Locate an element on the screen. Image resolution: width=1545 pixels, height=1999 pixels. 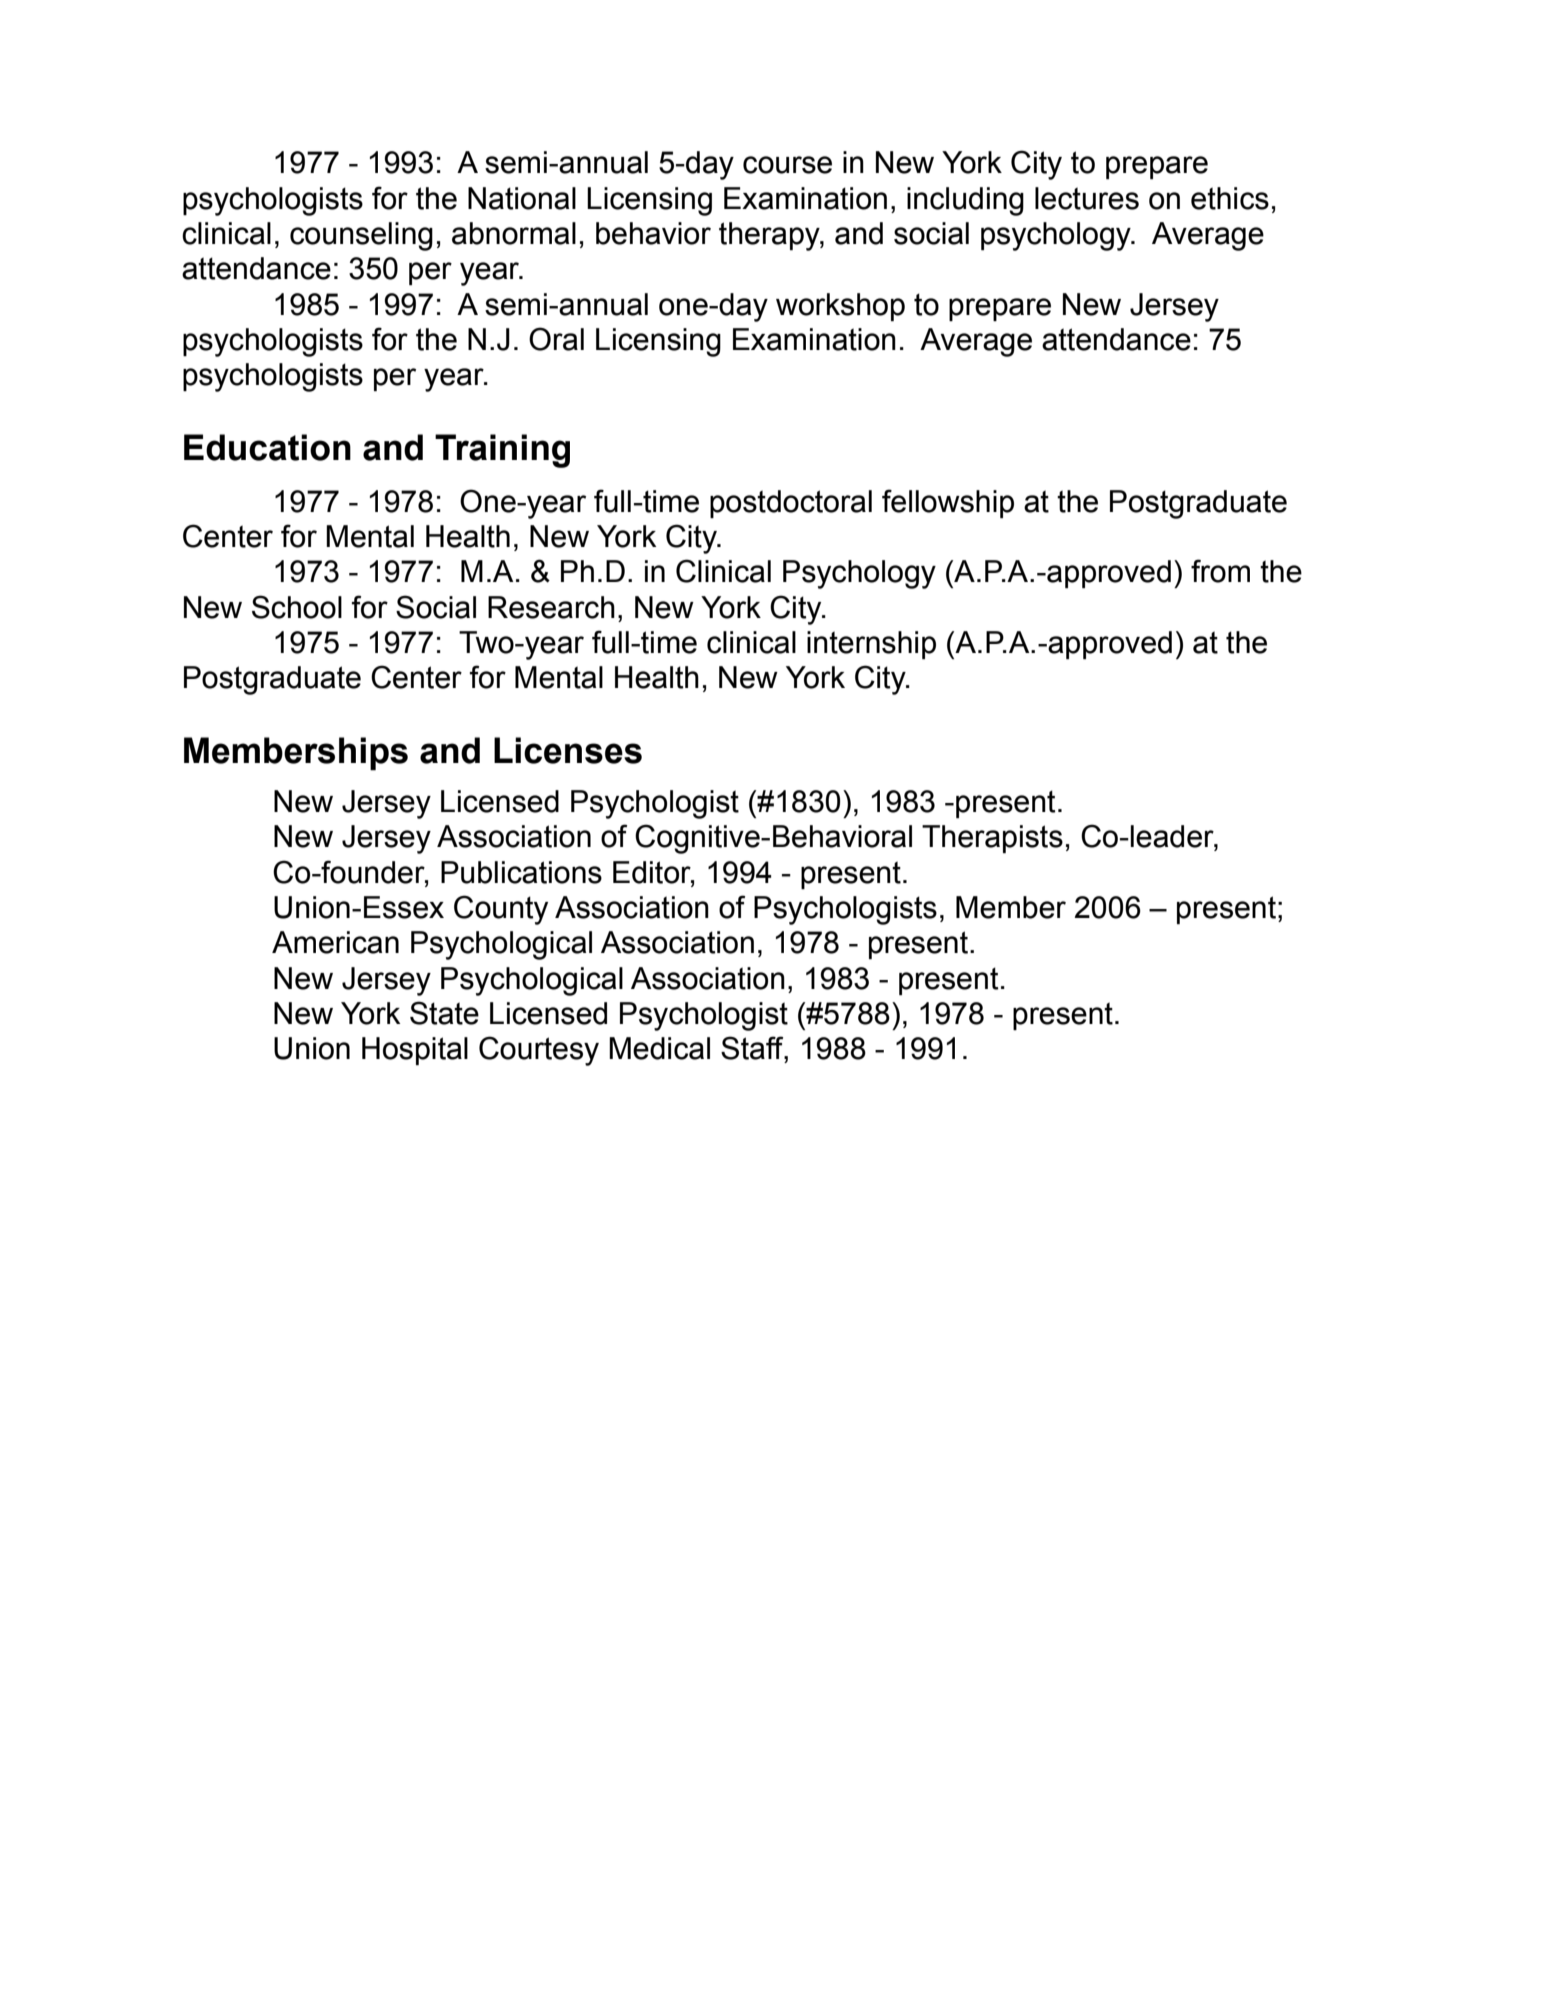
Therapists is located at coordinates (992, 839).
